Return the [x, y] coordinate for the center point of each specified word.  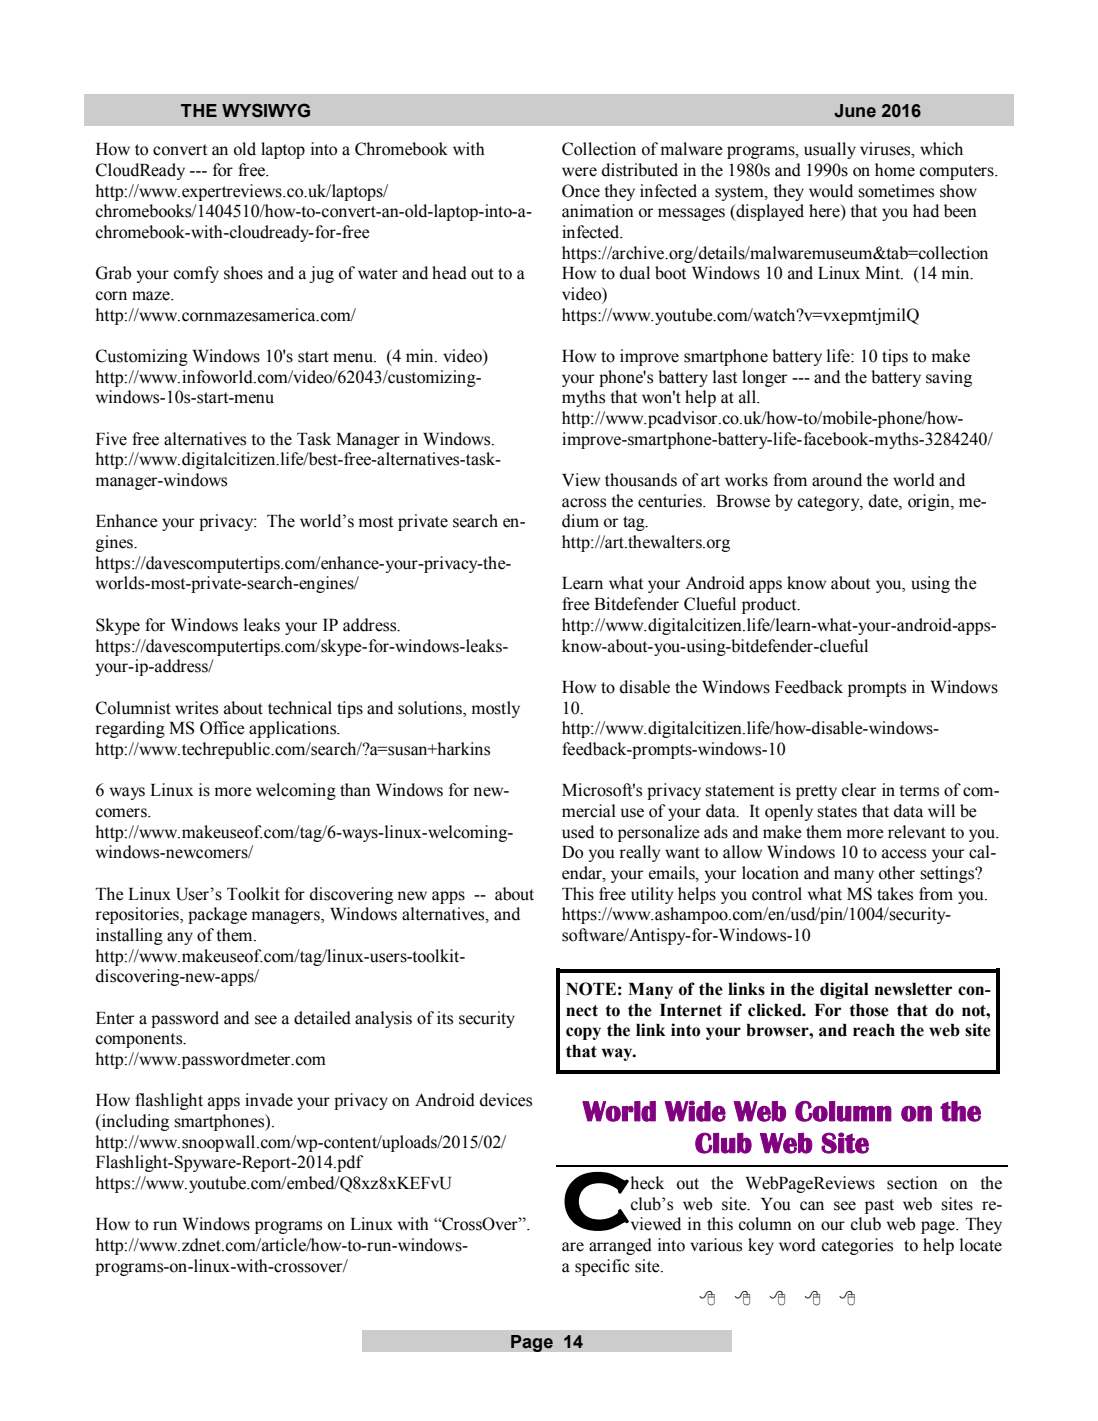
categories [857, 1246]
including [134, 1122]
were [579, 172]
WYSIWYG [266, 110]
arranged [620, 1246]
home [895, 170]
